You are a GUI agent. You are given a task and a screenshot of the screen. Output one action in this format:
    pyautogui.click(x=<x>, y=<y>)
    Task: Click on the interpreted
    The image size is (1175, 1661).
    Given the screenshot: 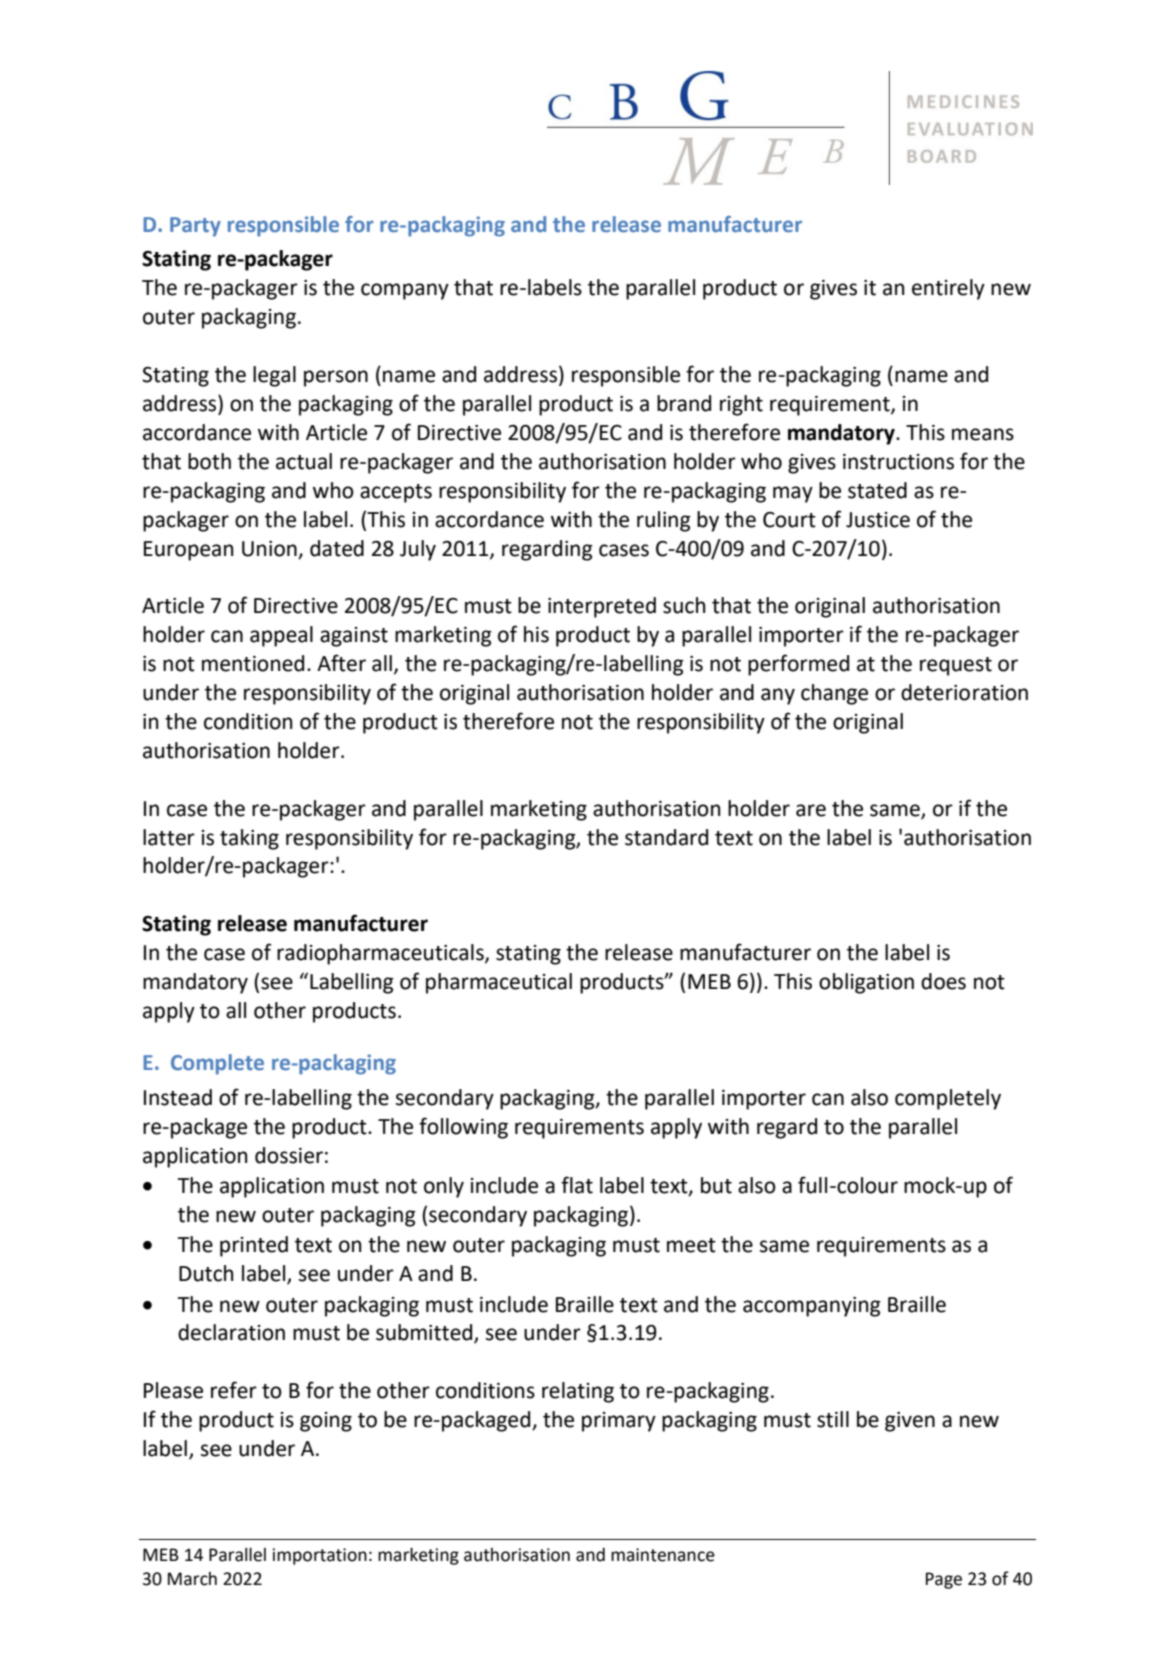 What is the action you would take?
    pyautogui.click(x=602, y=607)
